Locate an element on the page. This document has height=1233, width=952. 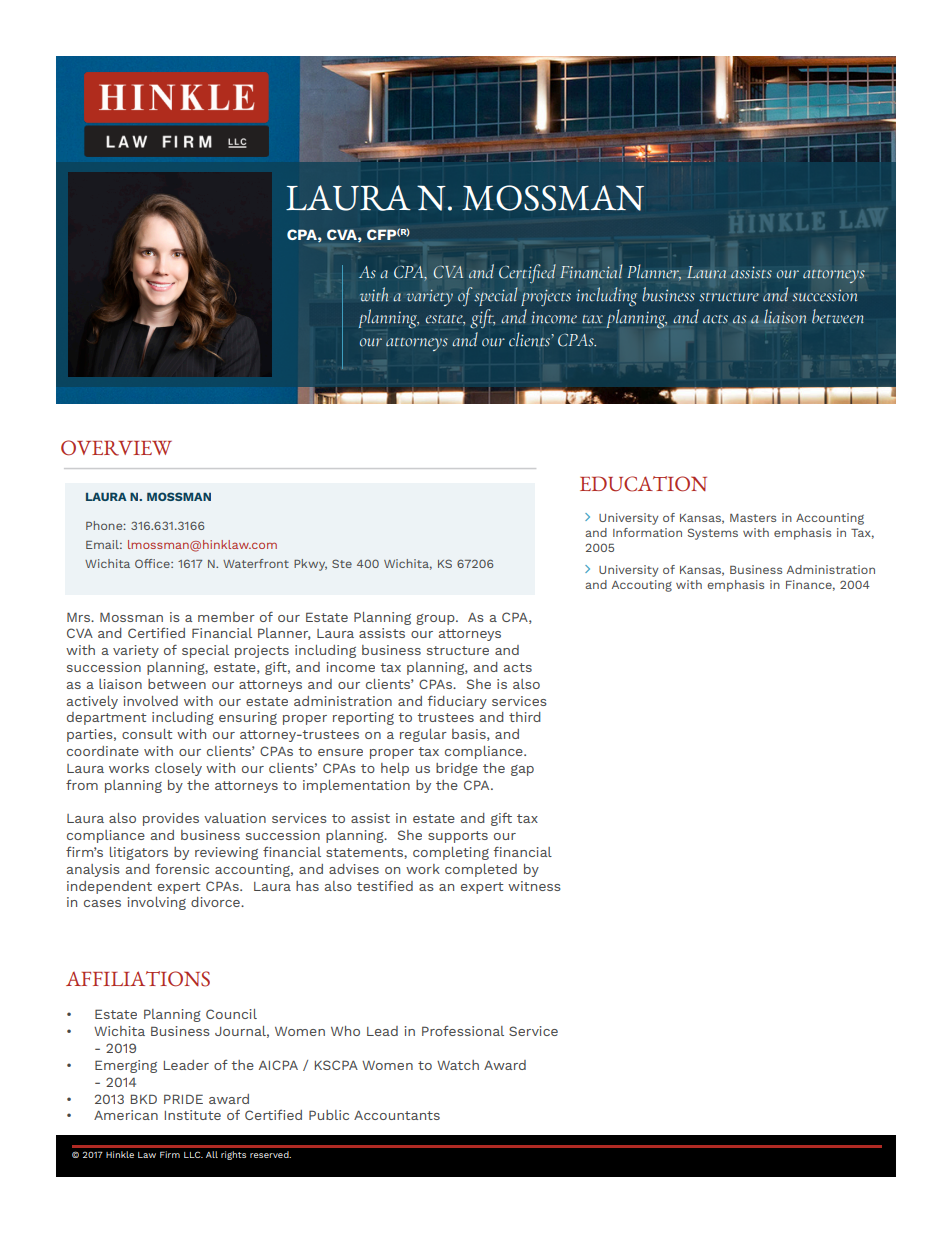
Systems is located at coordinates (712, 534).
